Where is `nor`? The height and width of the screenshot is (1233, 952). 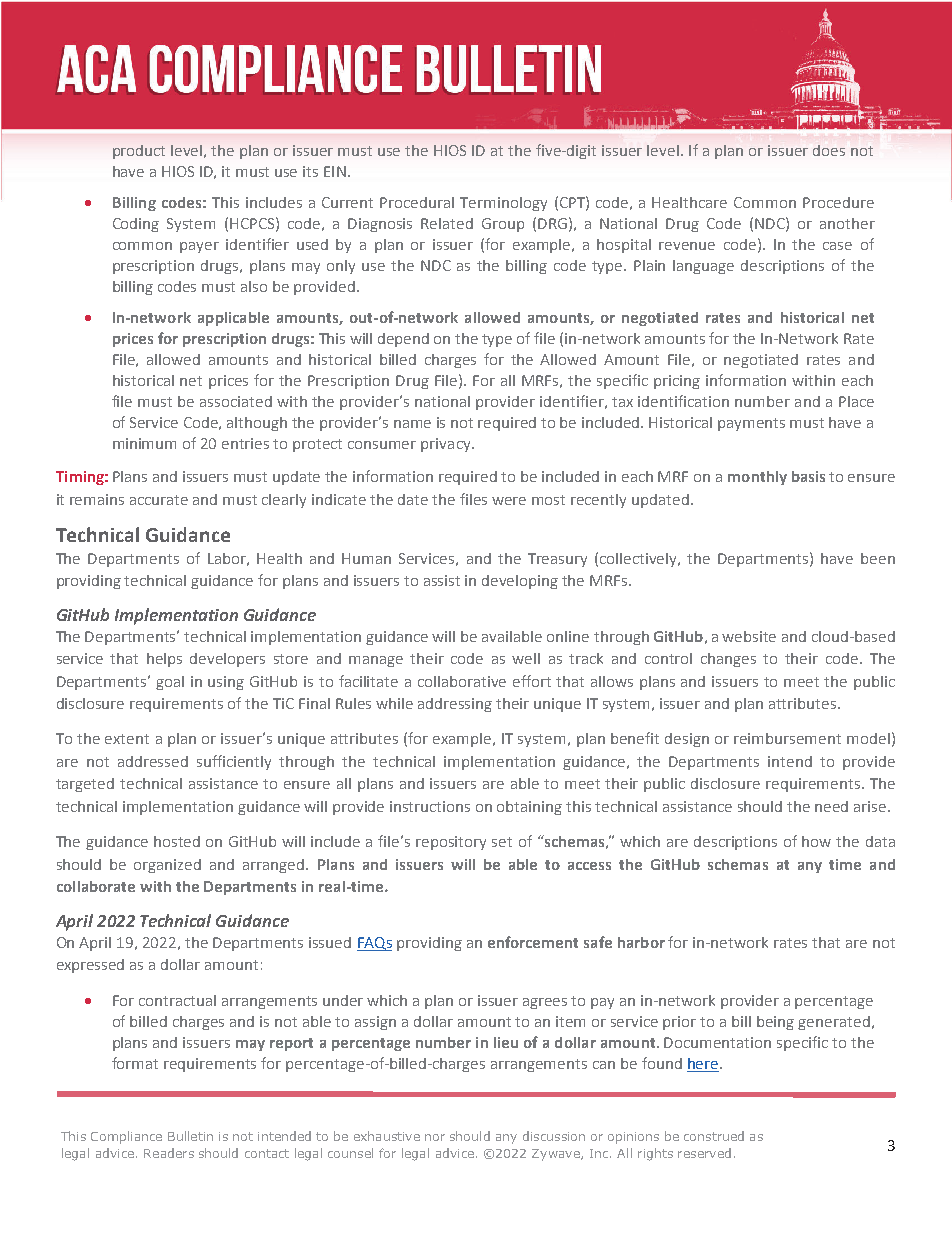 nor is located at coordinates (435, 1137).
